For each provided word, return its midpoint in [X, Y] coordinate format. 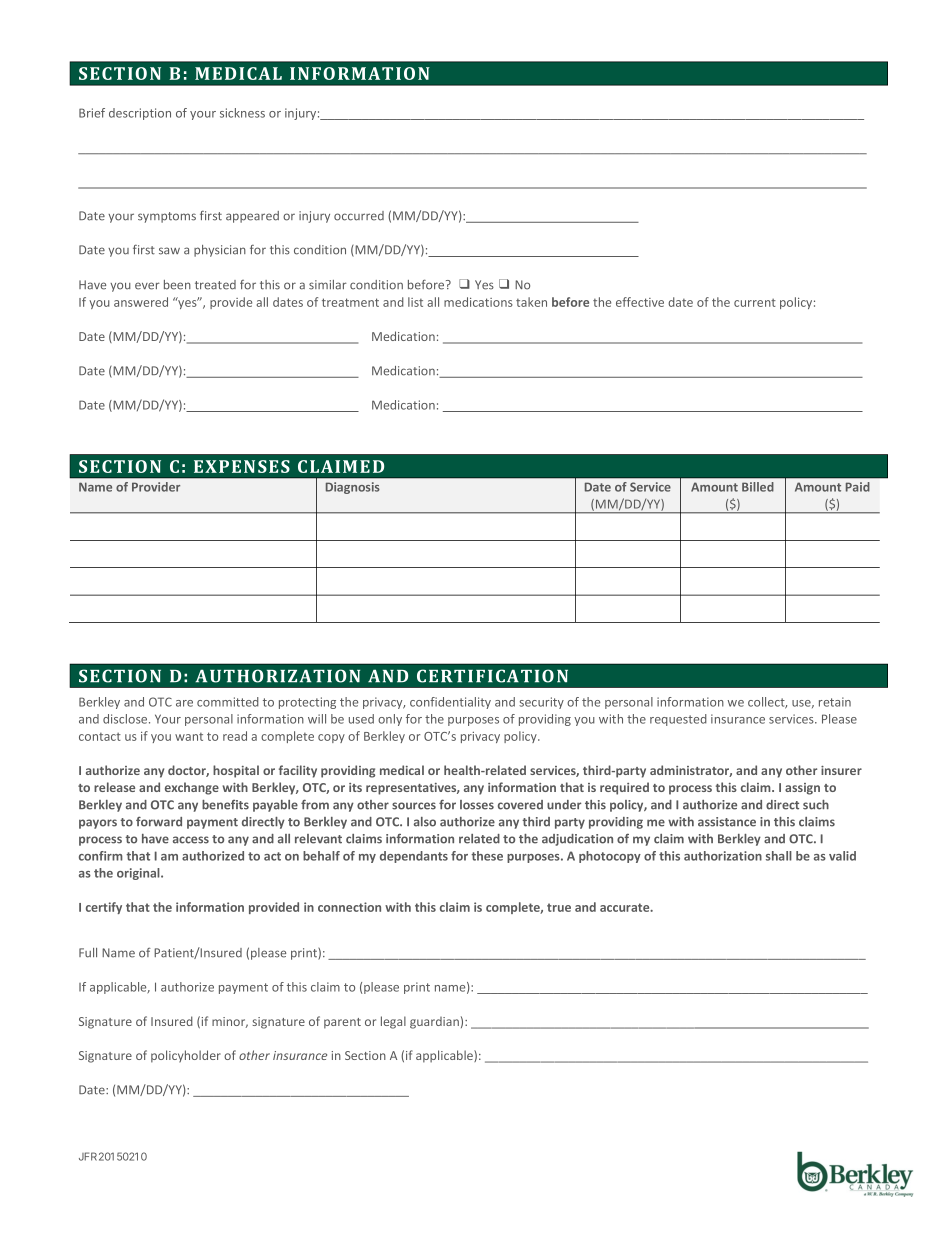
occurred [359, 216]
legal [393, 1022]
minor [230, 1022]
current [755, 303]
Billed [758, 487]
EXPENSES [242, 466]
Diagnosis [353, 488]
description [140, 114]
